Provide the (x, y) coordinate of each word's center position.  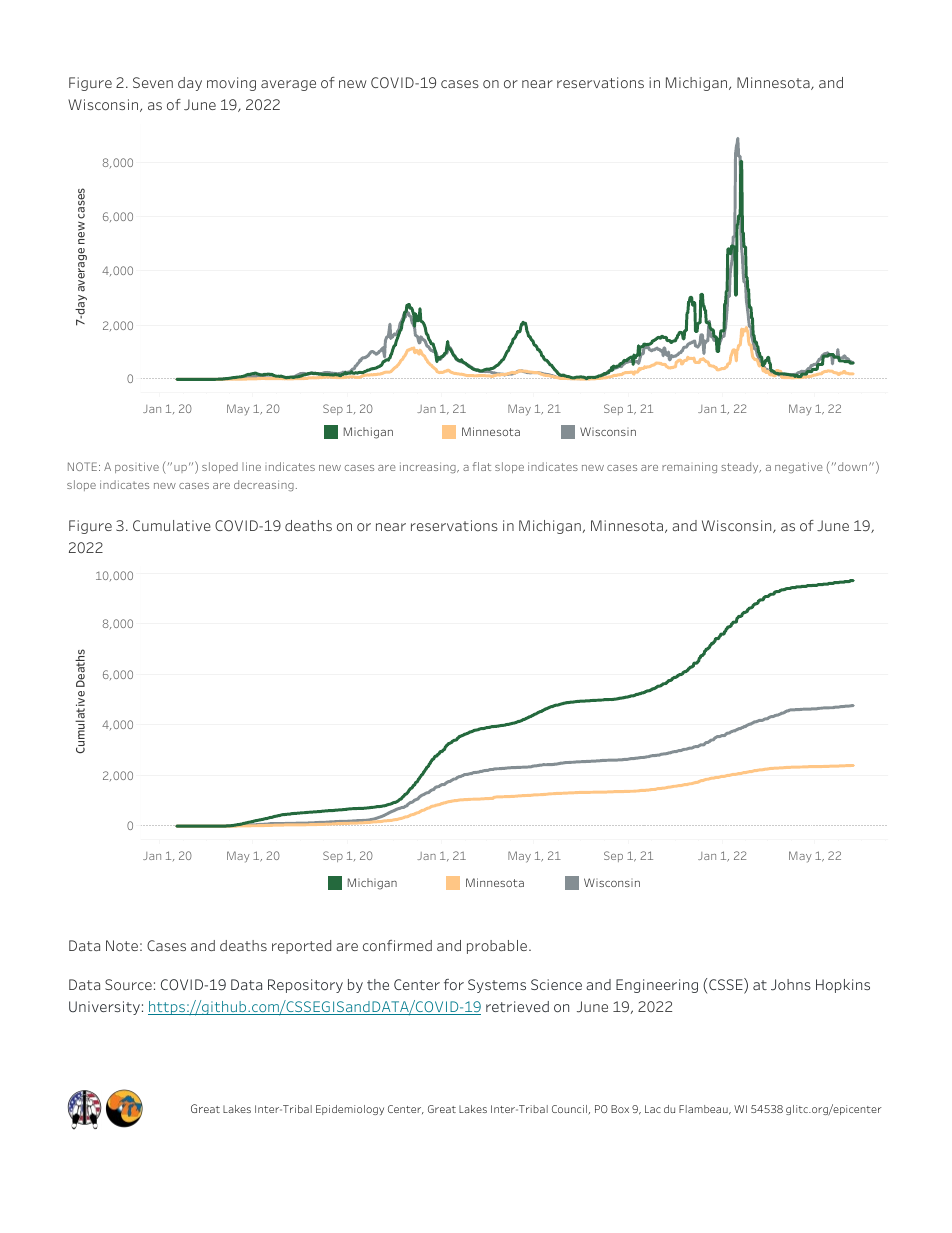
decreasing (264, 486)
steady (741, 467)
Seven (153, 82)
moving (231, 84)
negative (799, 467)
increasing (429, 468)
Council (570, 1110)
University (104, 1008)
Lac (653, 1109)
